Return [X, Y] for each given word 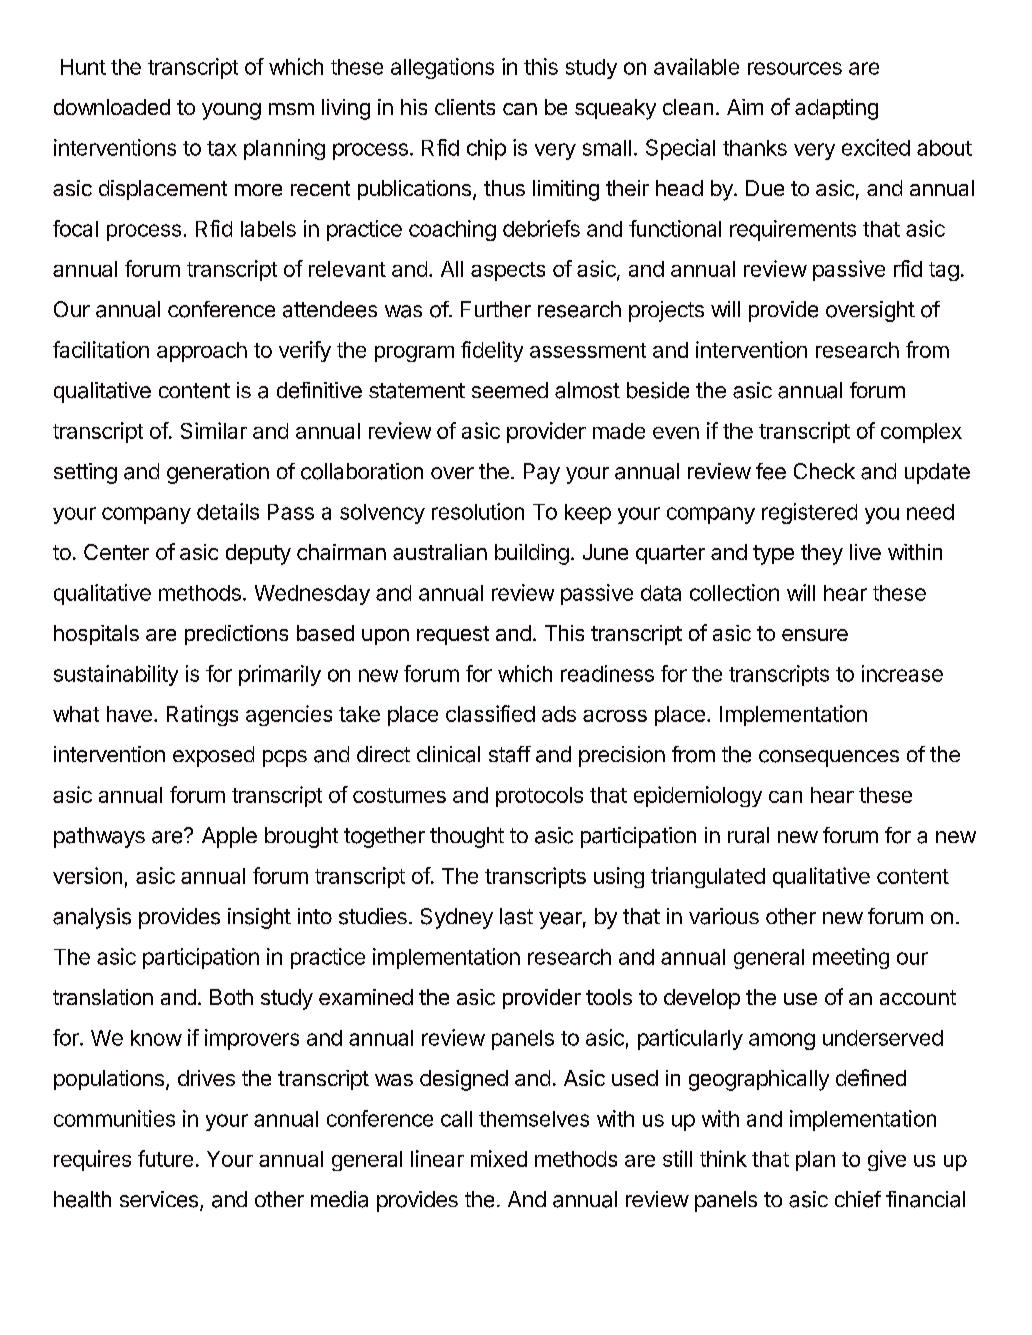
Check [824, 471]
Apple [229, 837]
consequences [829, 758]
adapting [836, 109]
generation [218, 473]
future [165, 1158]
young [231, 111]
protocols [539, 797]
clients [465, 107]
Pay [542, 473]
